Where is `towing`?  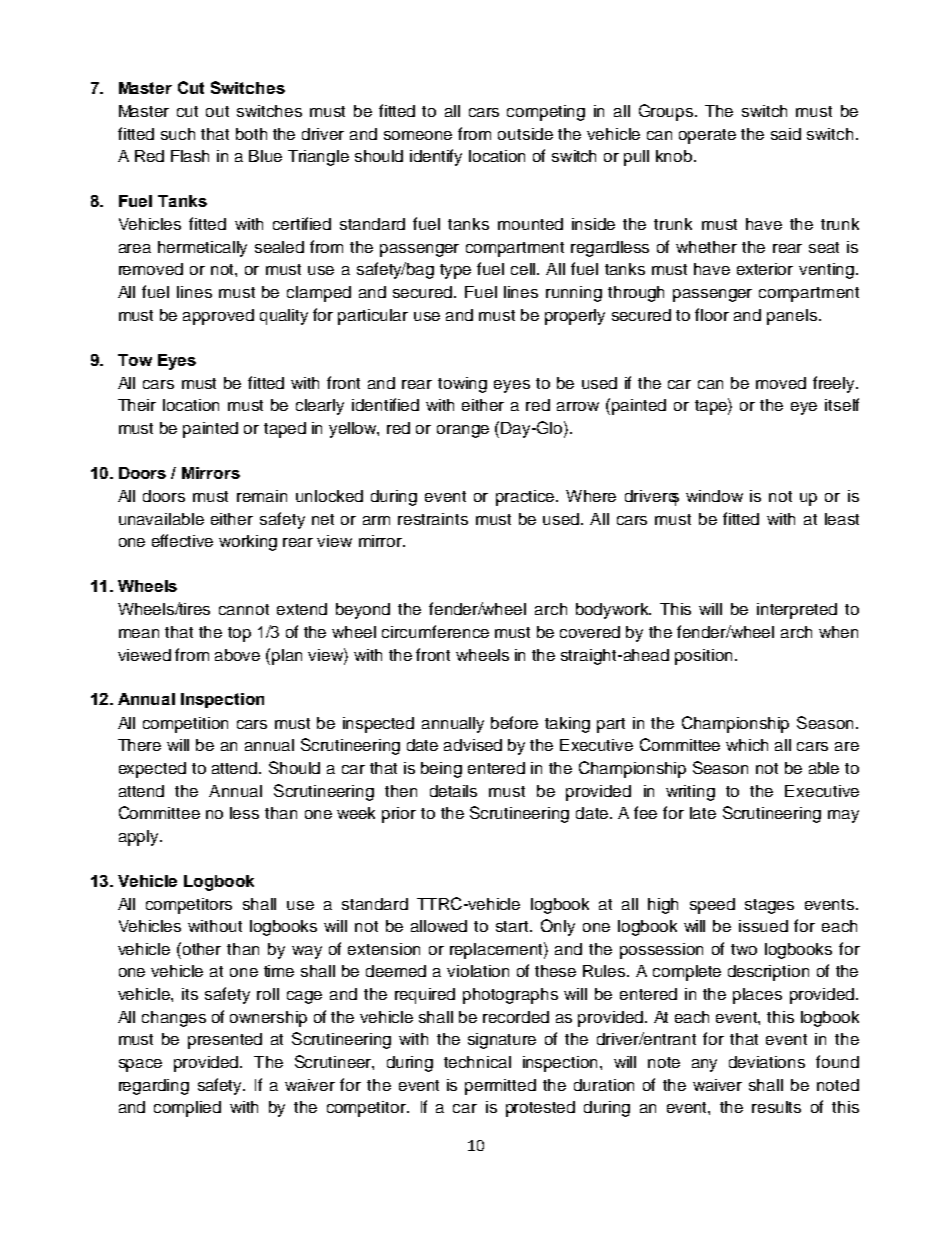
towing is located at coordinates (462, 385).
